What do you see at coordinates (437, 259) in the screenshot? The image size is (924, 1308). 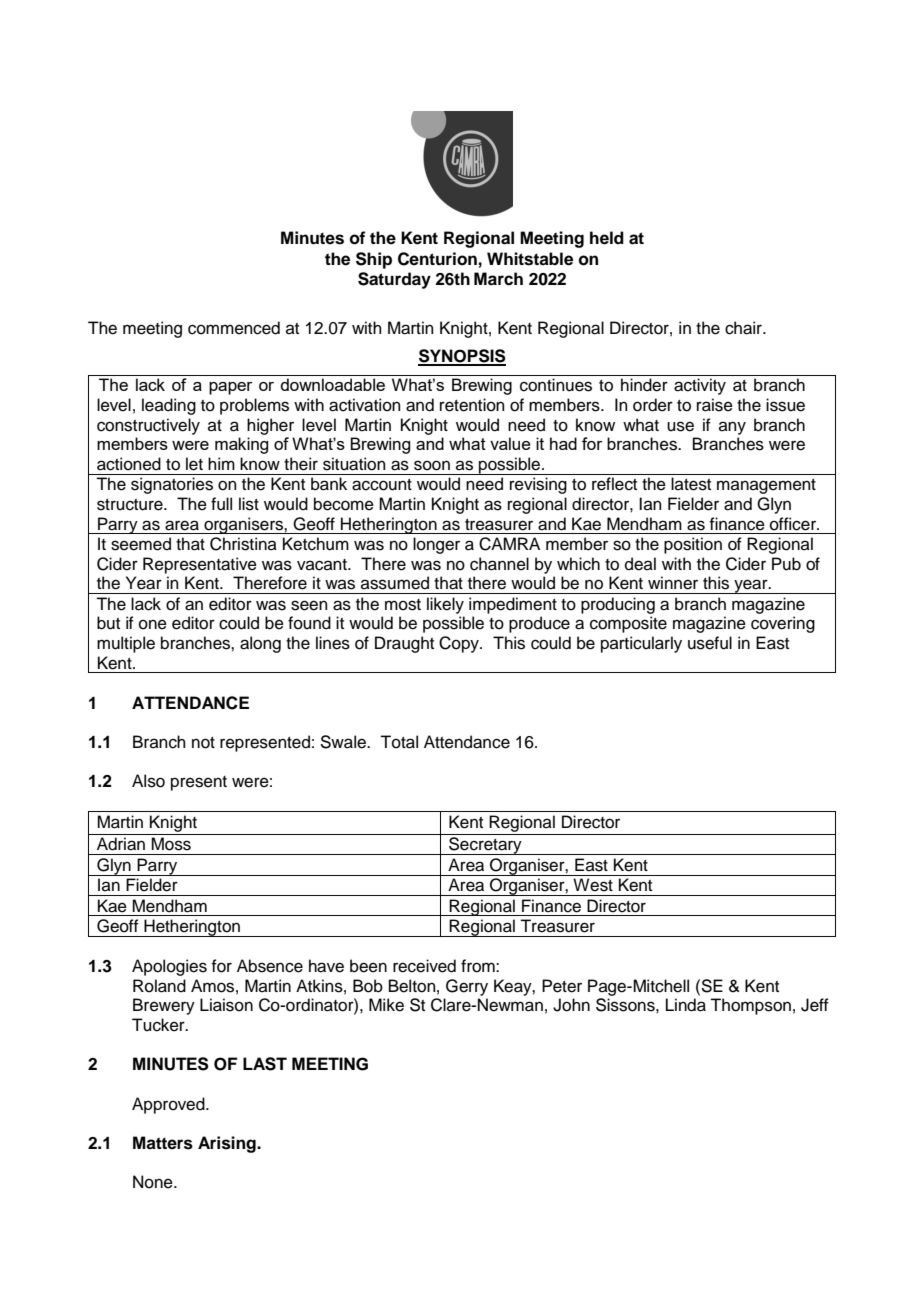 I see `Centurion` at bounding box center [437, 259].
